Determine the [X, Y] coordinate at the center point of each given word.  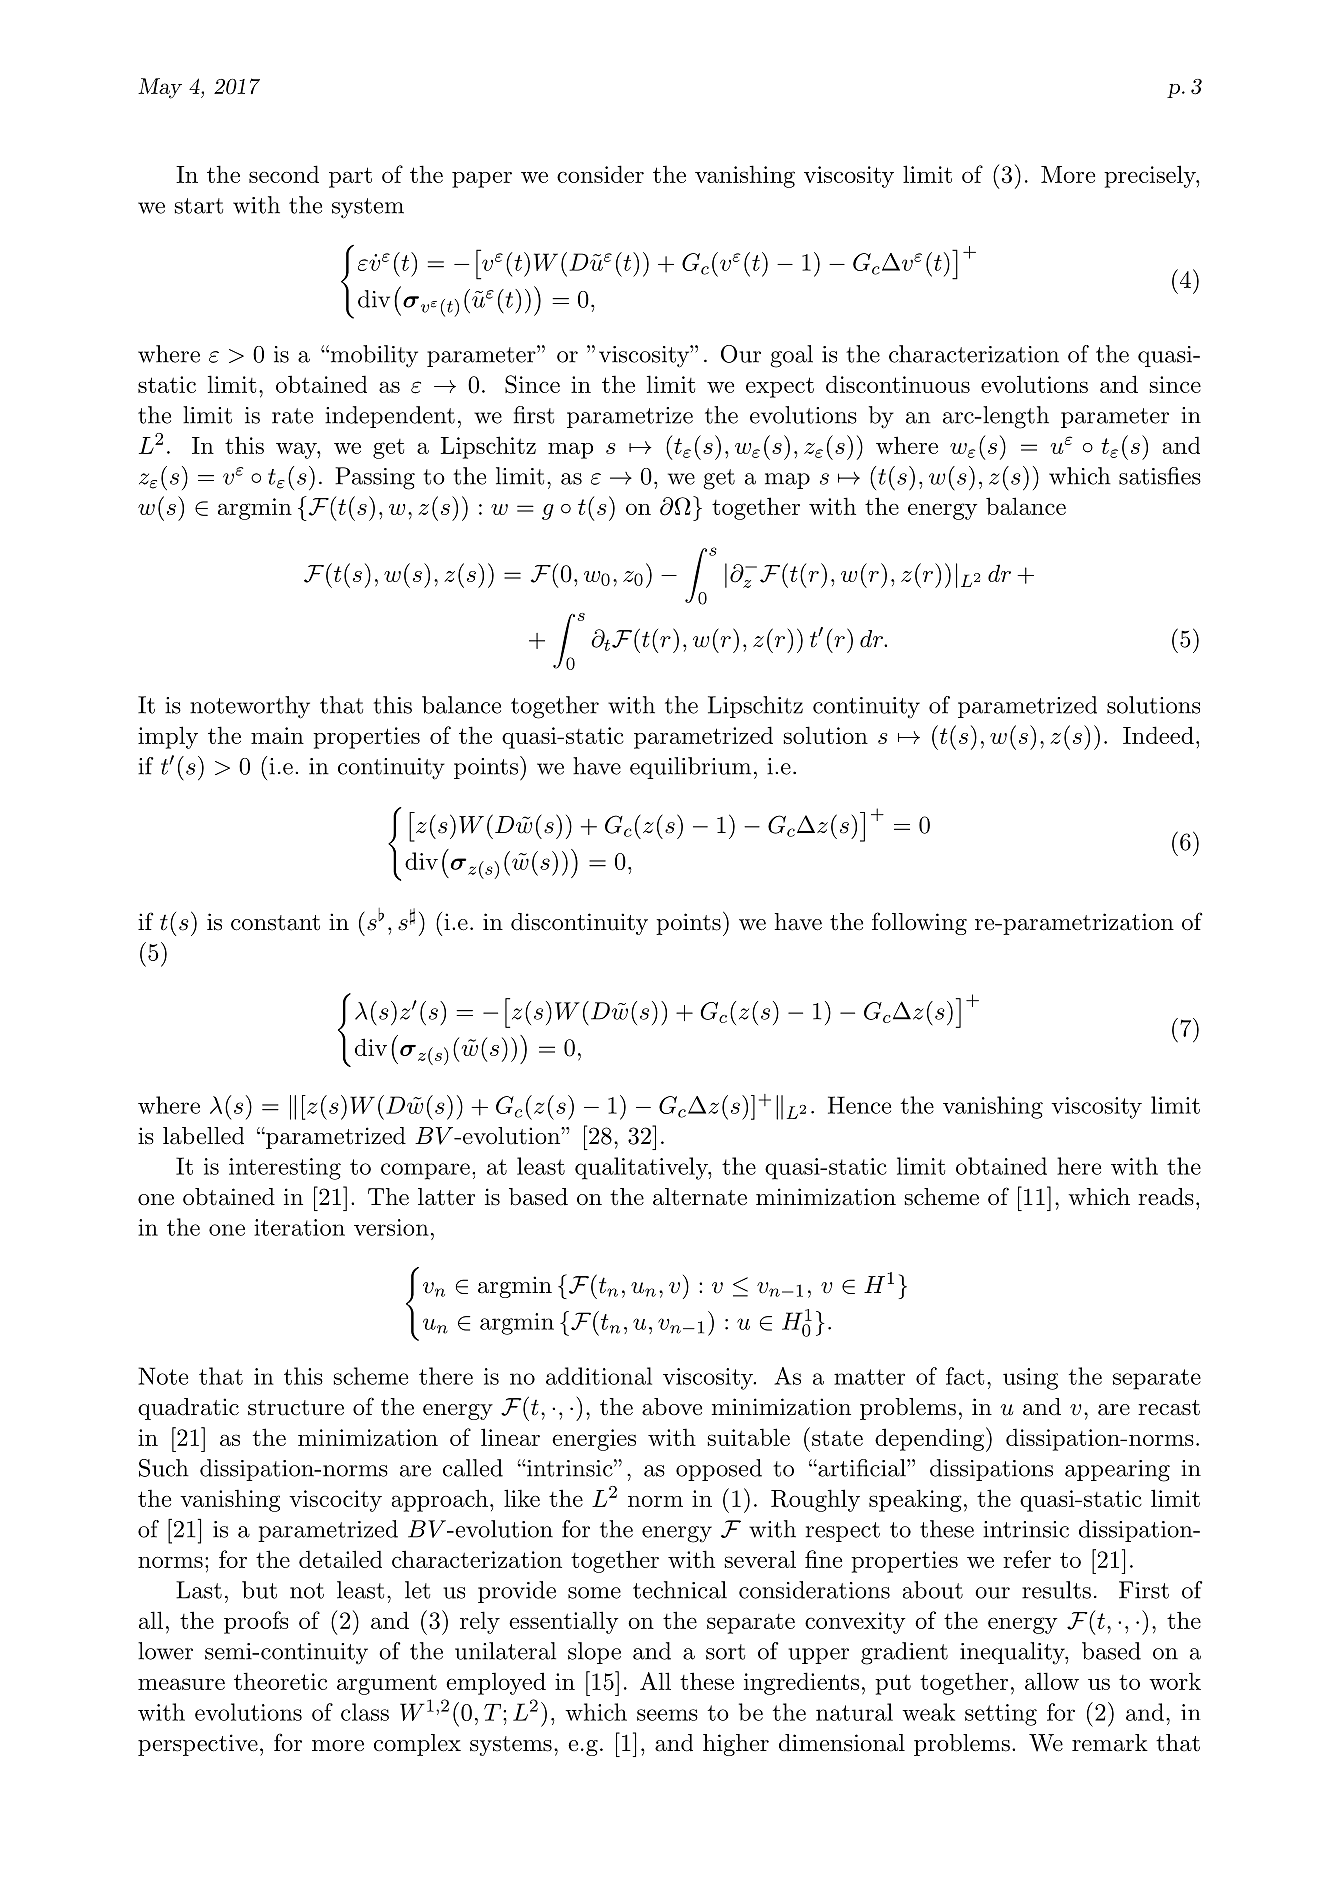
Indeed [1158, 735]
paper [482, 179]
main [277, 735]
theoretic [280, 1681]
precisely [1150, 176]
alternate [700, 1197]
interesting [285, 1169]
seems [667, 1715]
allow [1052, 1681]
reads [1166, 1197]
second [284, 174]
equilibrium [690, 768]
